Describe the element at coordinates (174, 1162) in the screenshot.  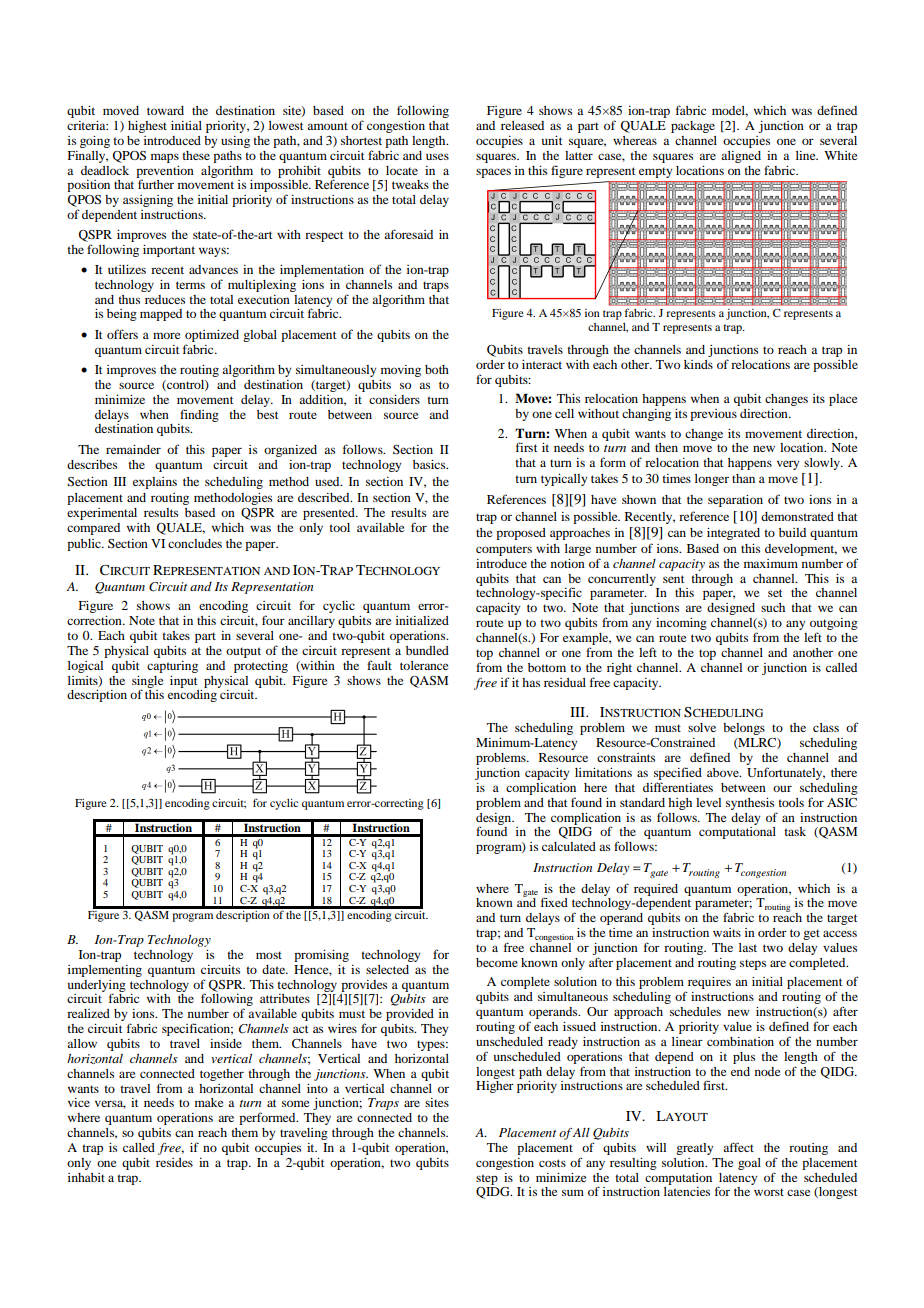
I see `resides` at that location.
